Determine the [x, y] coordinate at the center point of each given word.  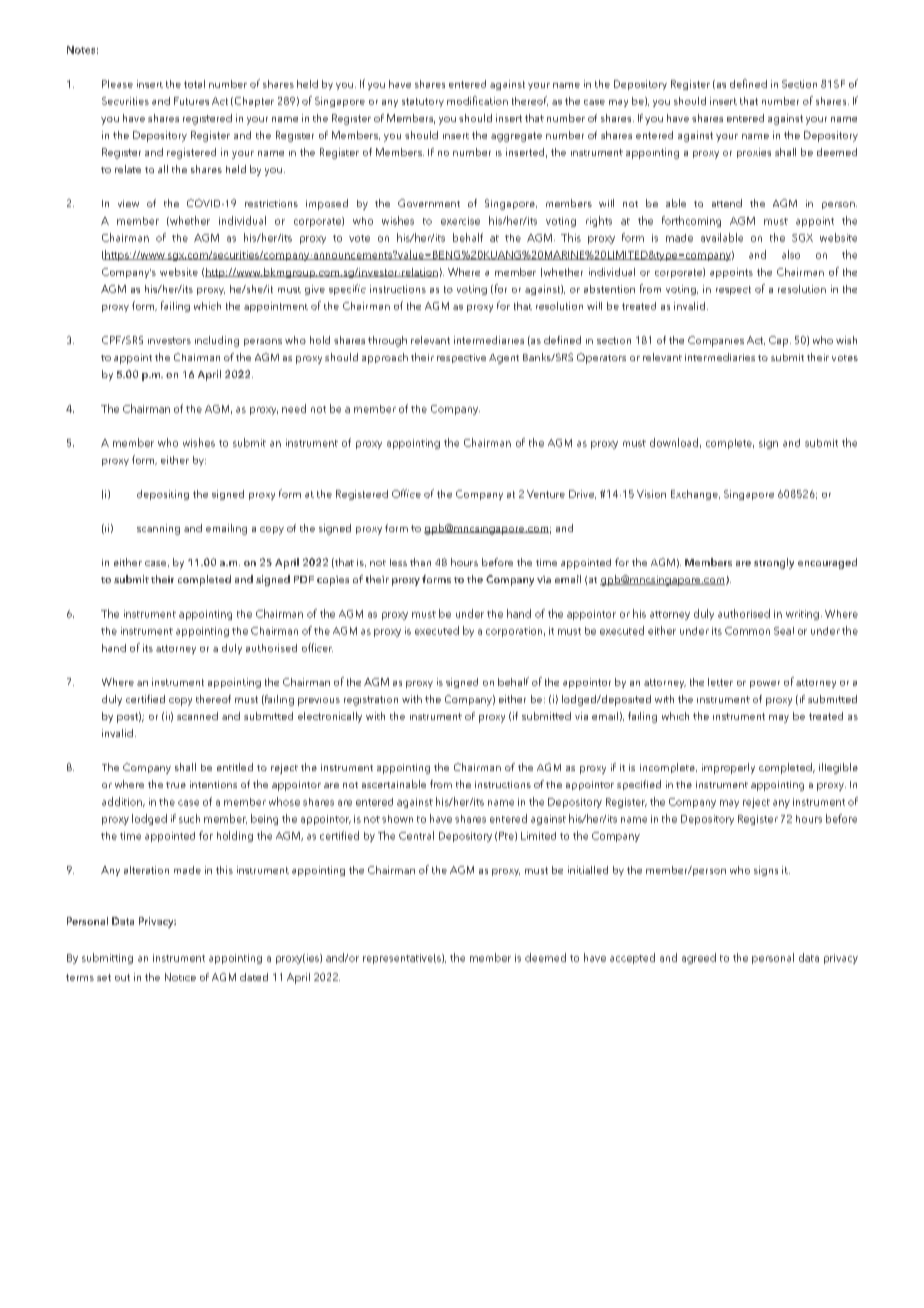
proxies [754, 153]
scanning [158, 529]
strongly [774, 563]
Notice [180, 977]
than [420, 562]
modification [477, 100]
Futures [191, 101]
